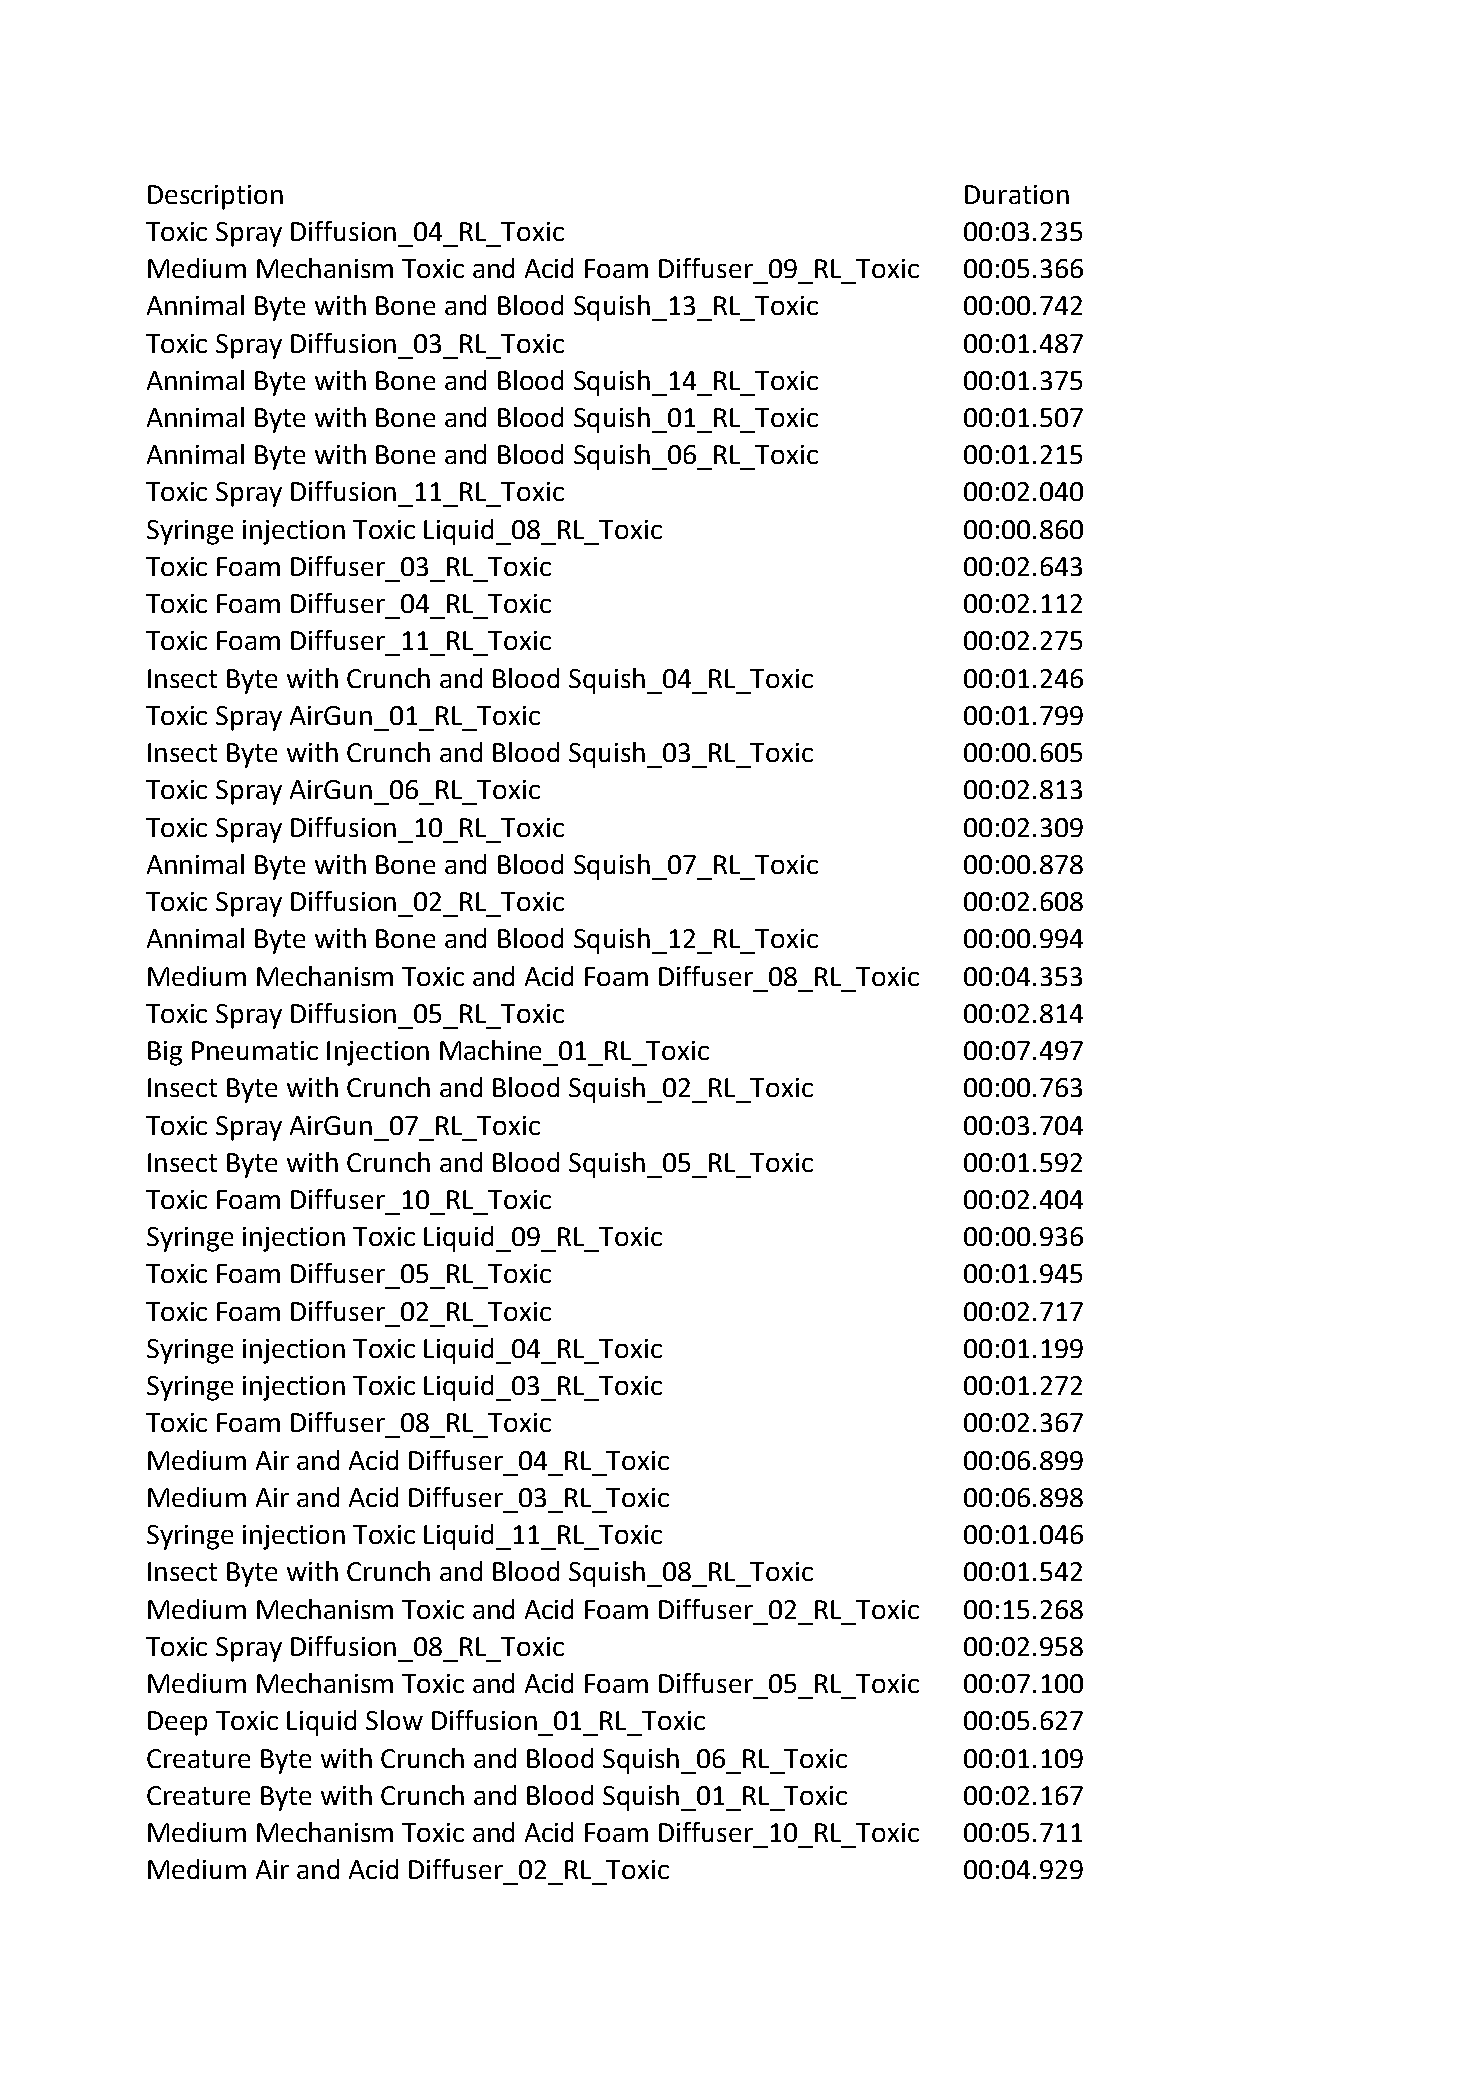 The height and width of the image is (2090, 1478). Describe the element at coordinates (255, 1050) in the image. I see `Pneumatic` at that location.
